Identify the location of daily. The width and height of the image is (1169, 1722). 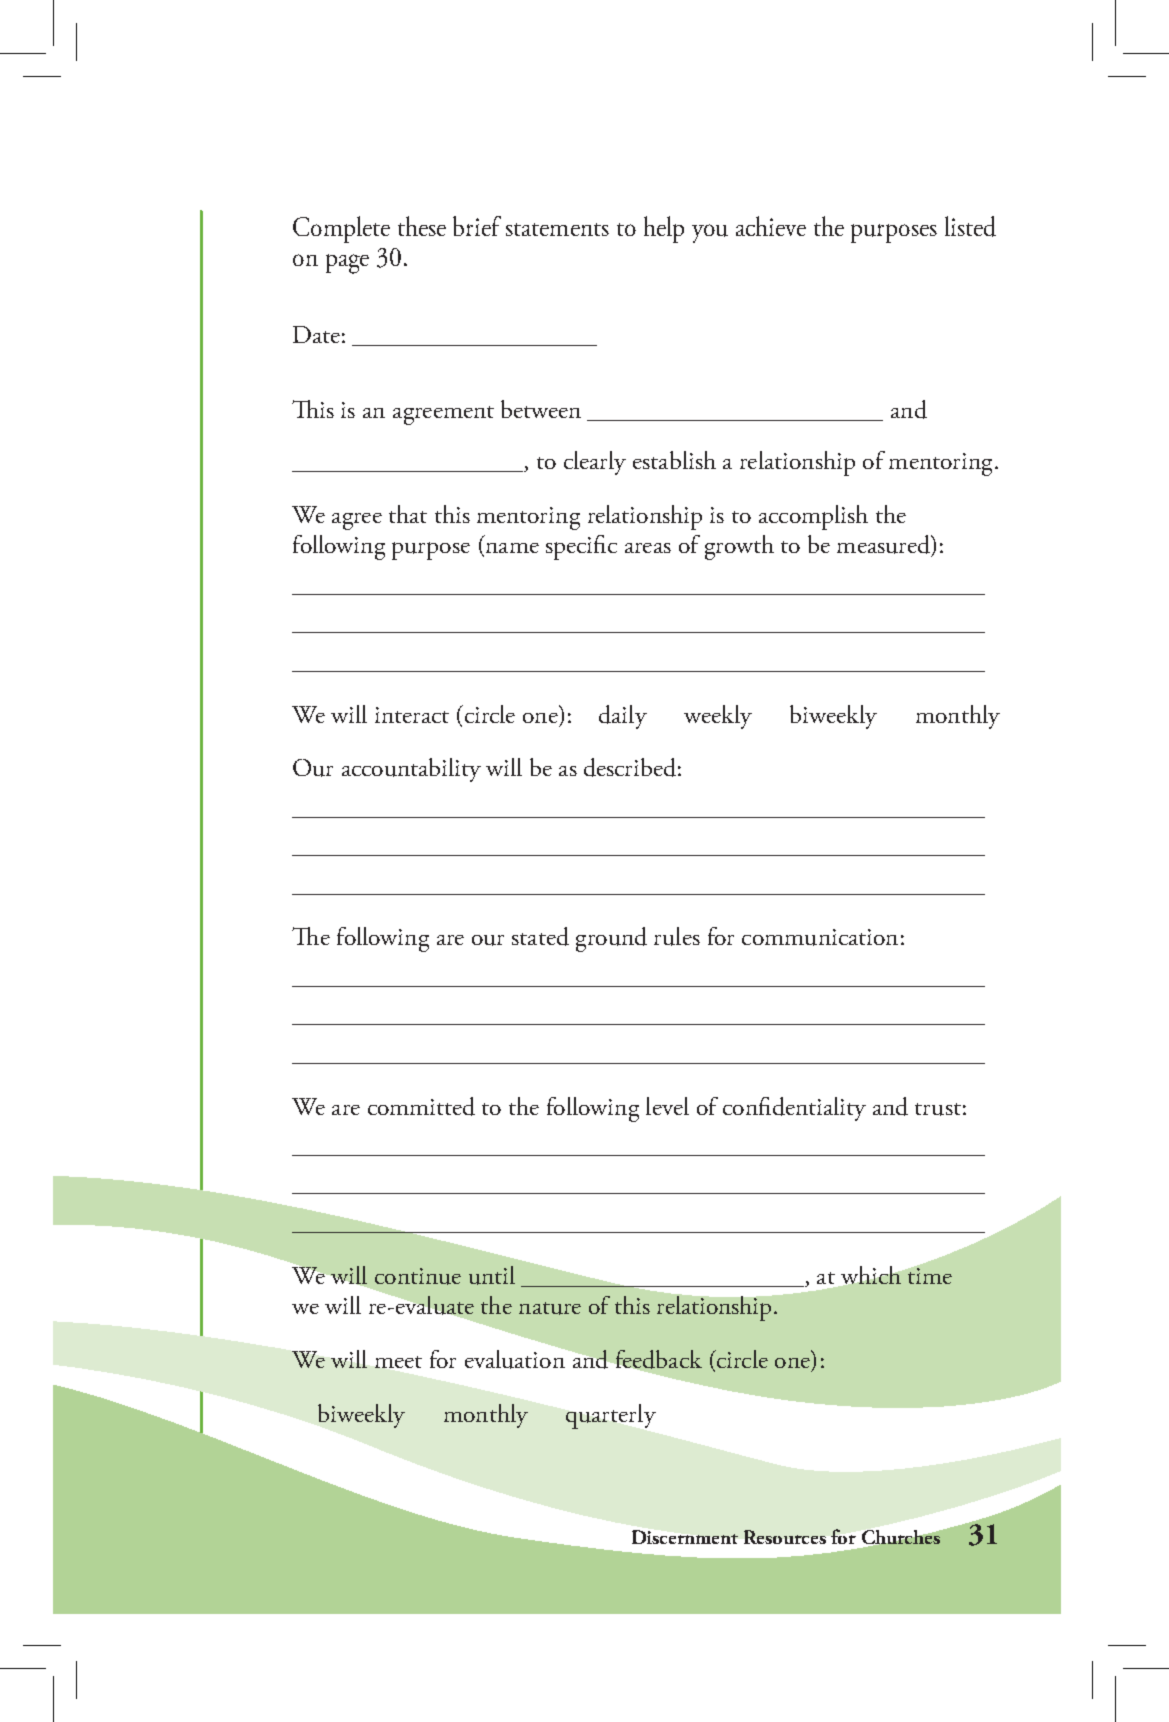
(623, 717).
